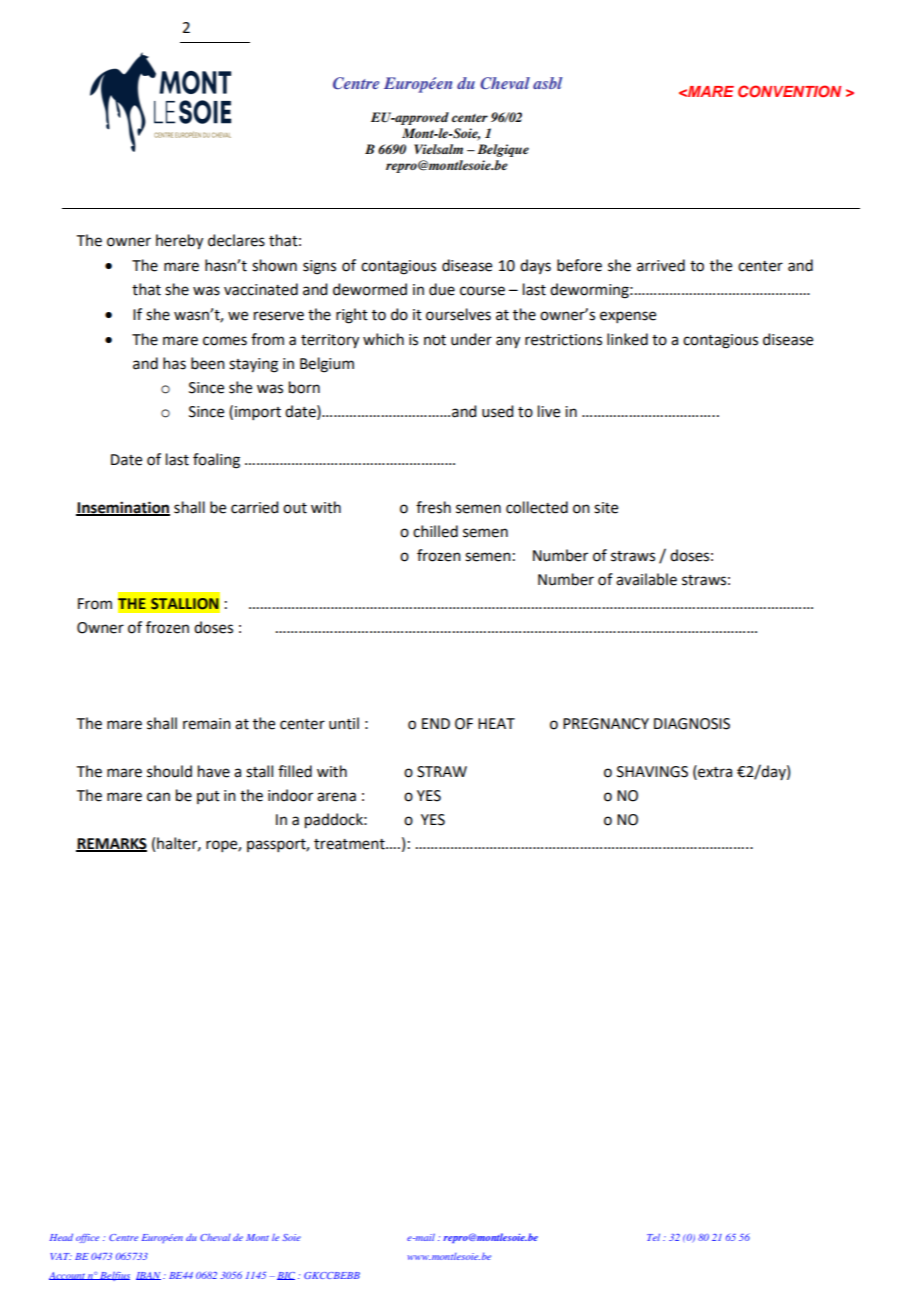 The width and height of the page is (924, 1308). Describe the element at coordinates (436, 723) in the page. I see `END` at that location.
